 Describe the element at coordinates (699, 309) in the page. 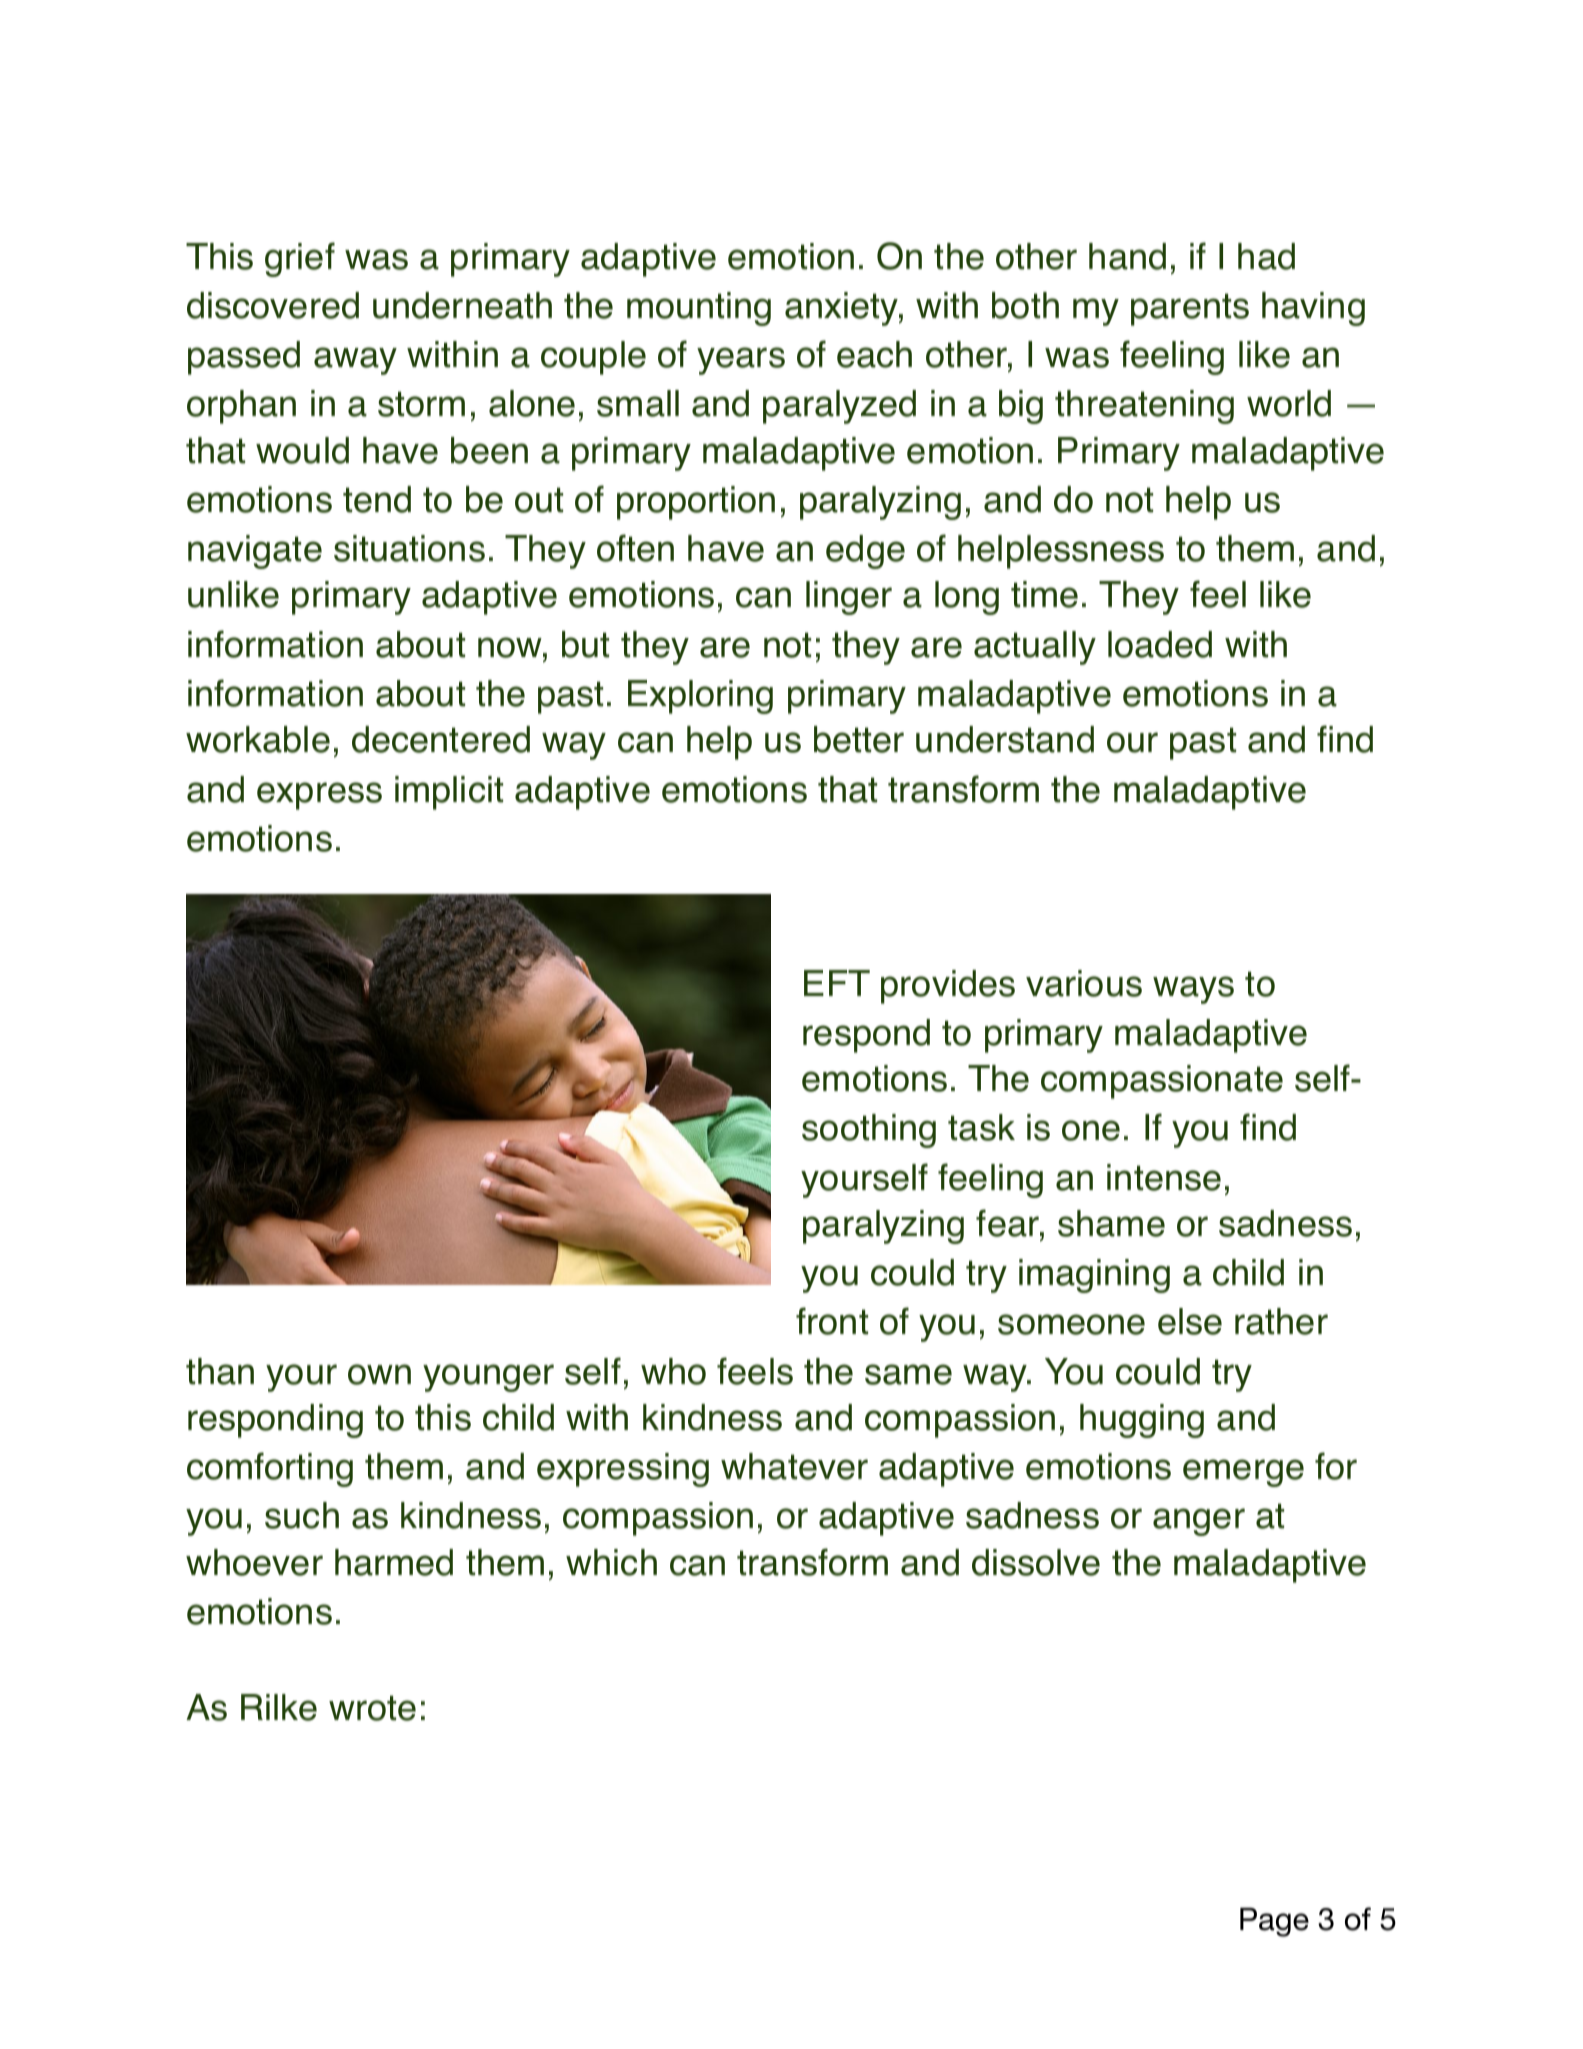

I see `mounting` at that location.
